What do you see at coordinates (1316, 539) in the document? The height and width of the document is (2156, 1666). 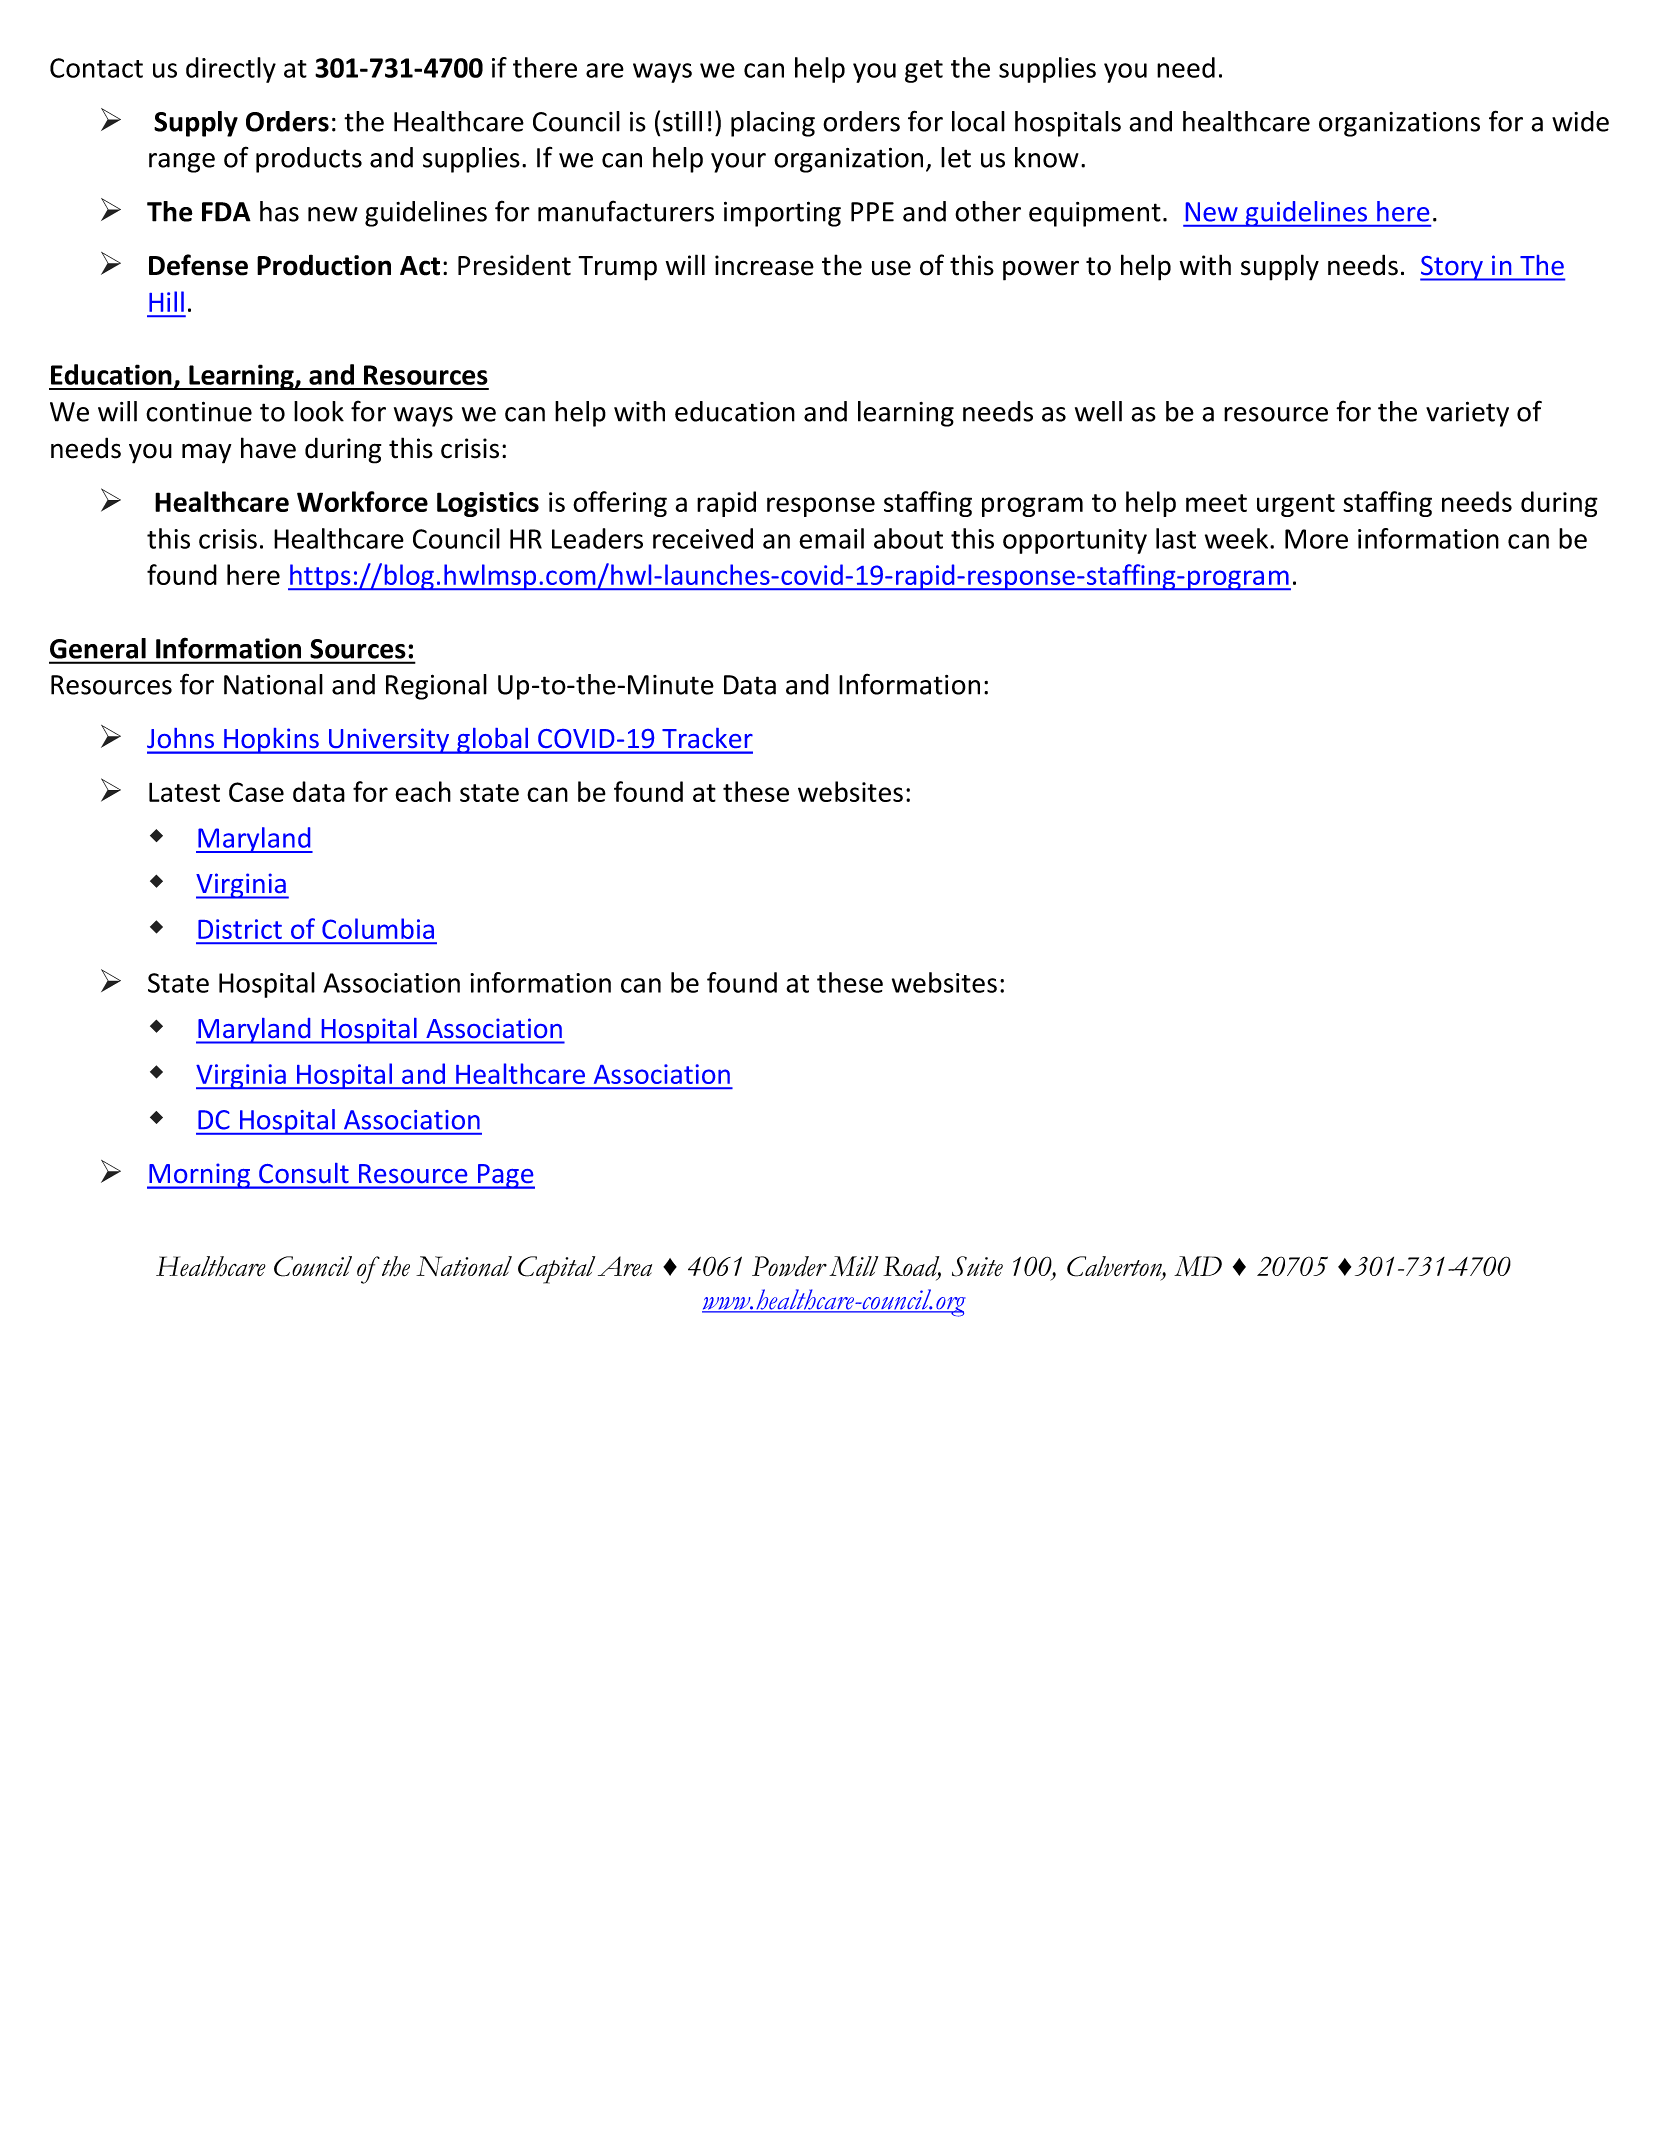 I see `More` at bounding box center [1316, 539].
